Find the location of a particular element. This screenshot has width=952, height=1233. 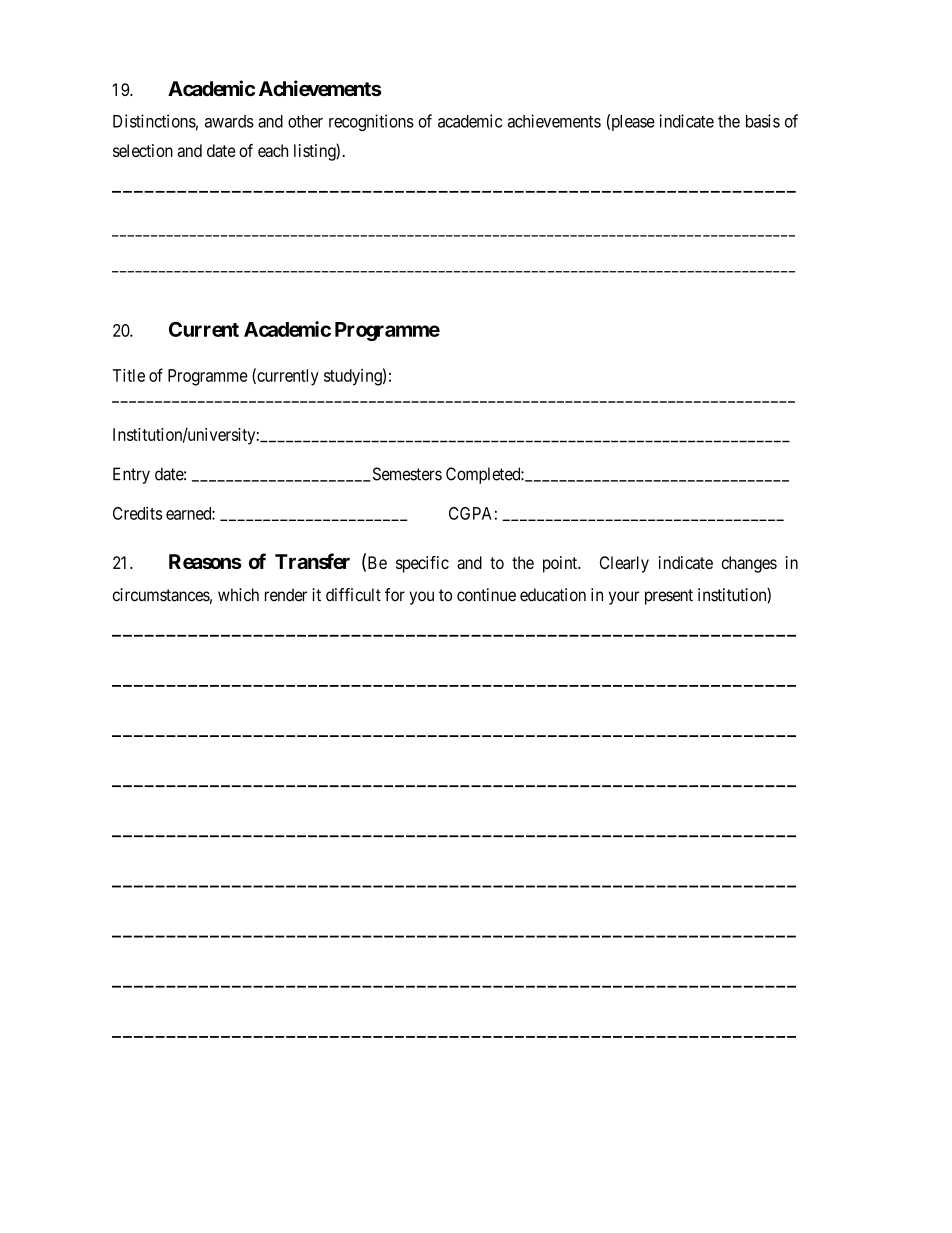

other is located at coordinates (305, 121).
